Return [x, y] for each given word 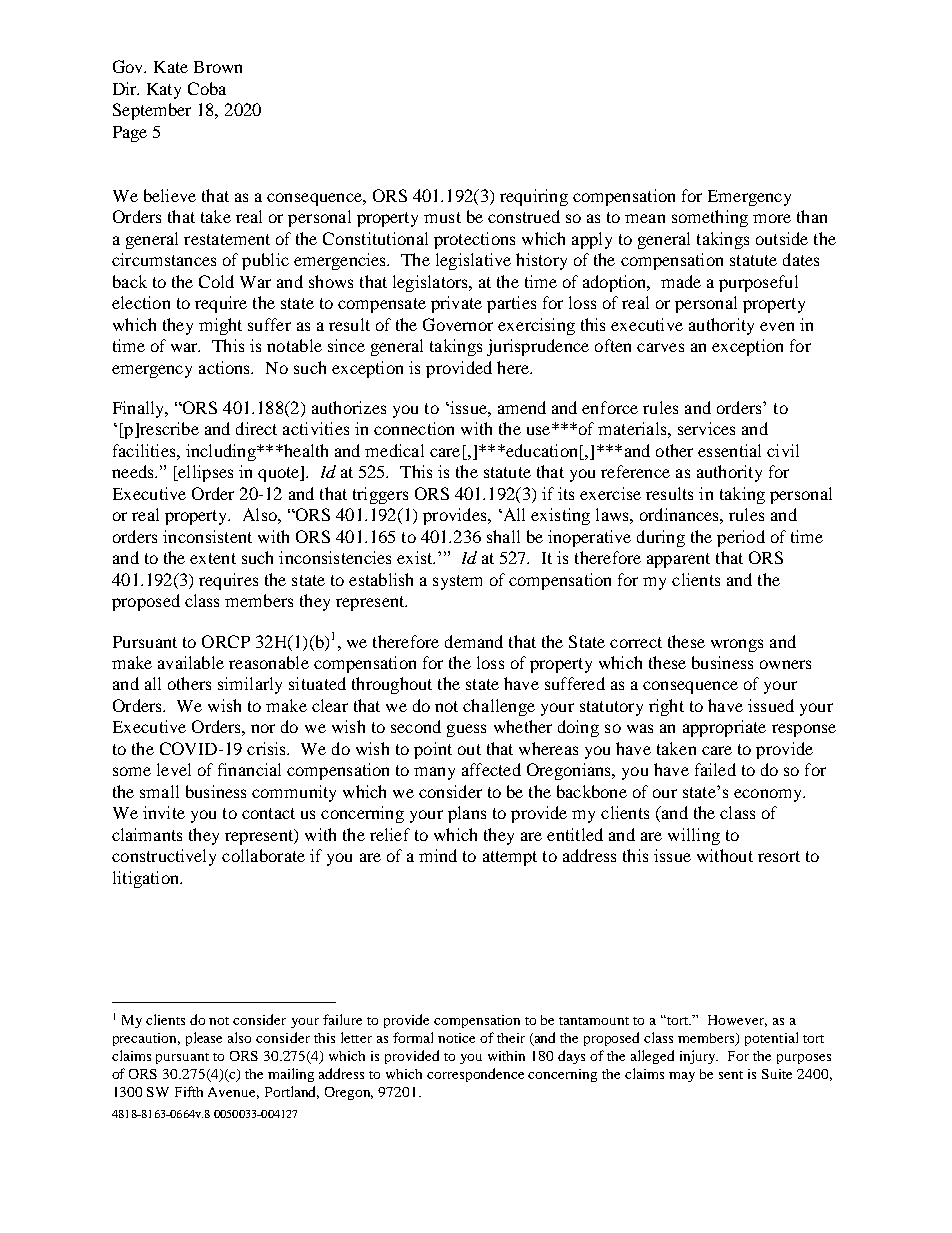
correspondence [475, 1075]
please [204, 1039]
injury [699, 1057]
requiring [534, 197]
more [772, 218]
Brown [218, 67]
